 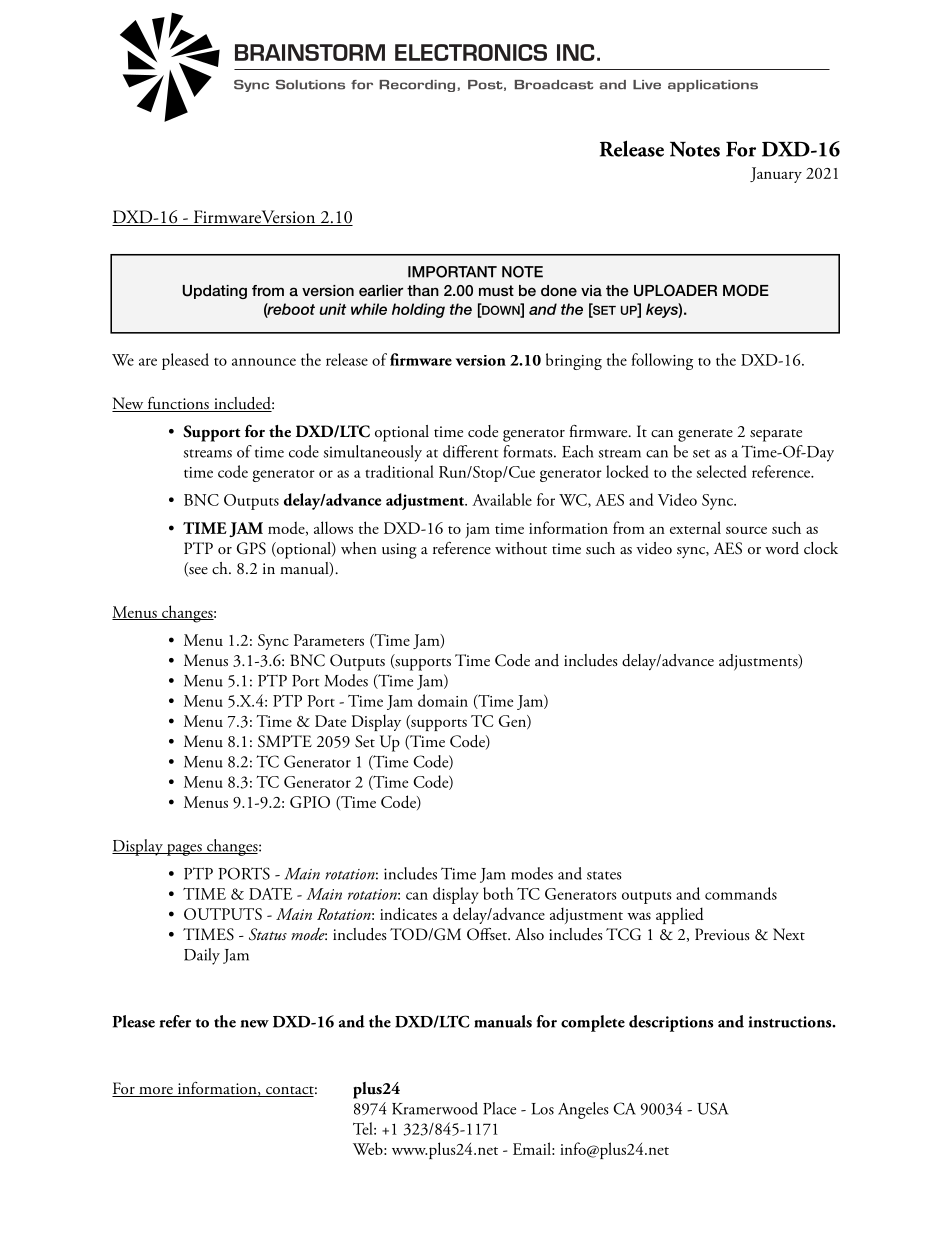 What do you see at coordinates (713, 86) in the document?
I see `applications` at bounding box center [713, 86].
